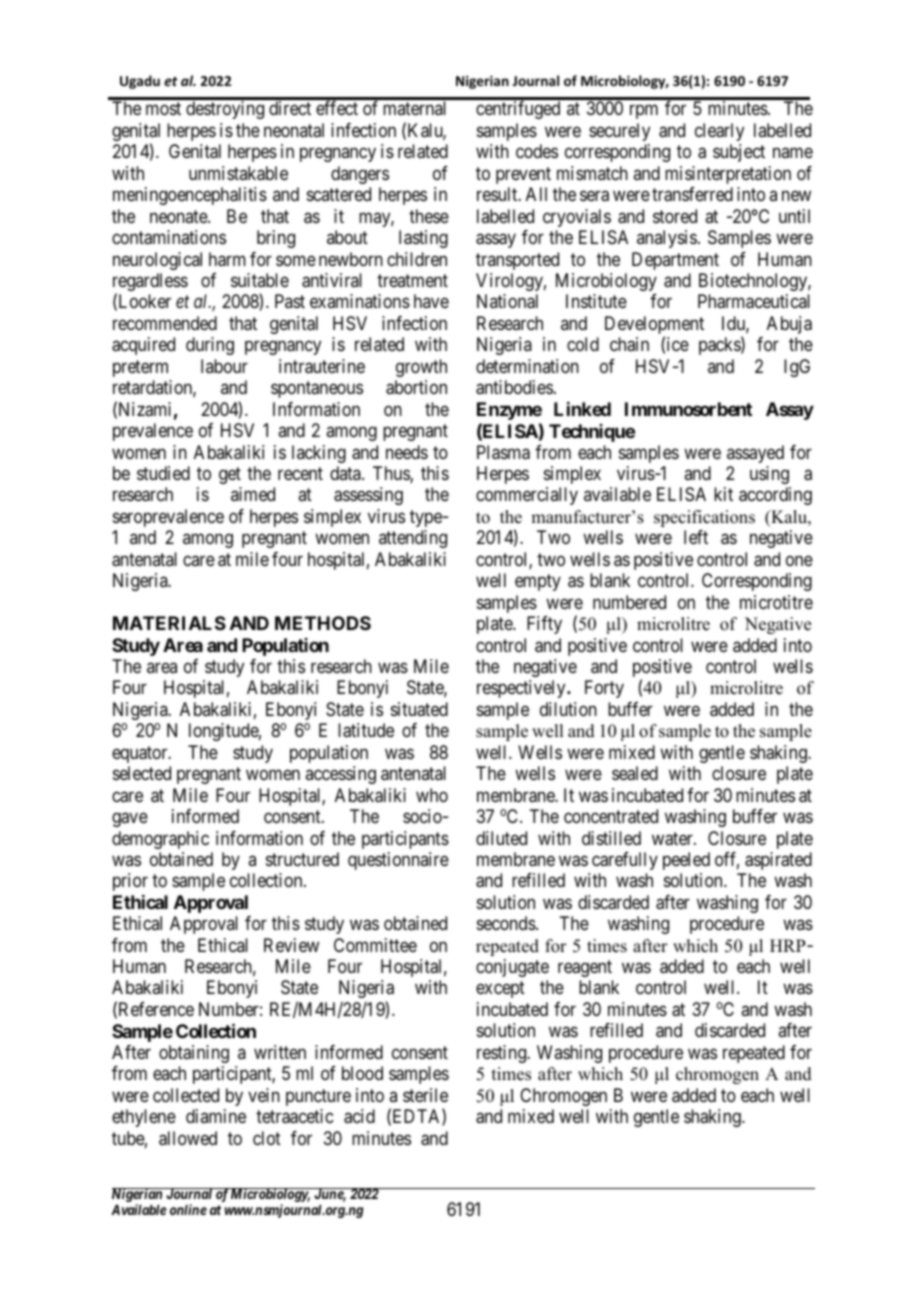  What do you see at coordinates (414, 108) in the screenshot?
I see `maternal` at bounding box center [414, 108].
